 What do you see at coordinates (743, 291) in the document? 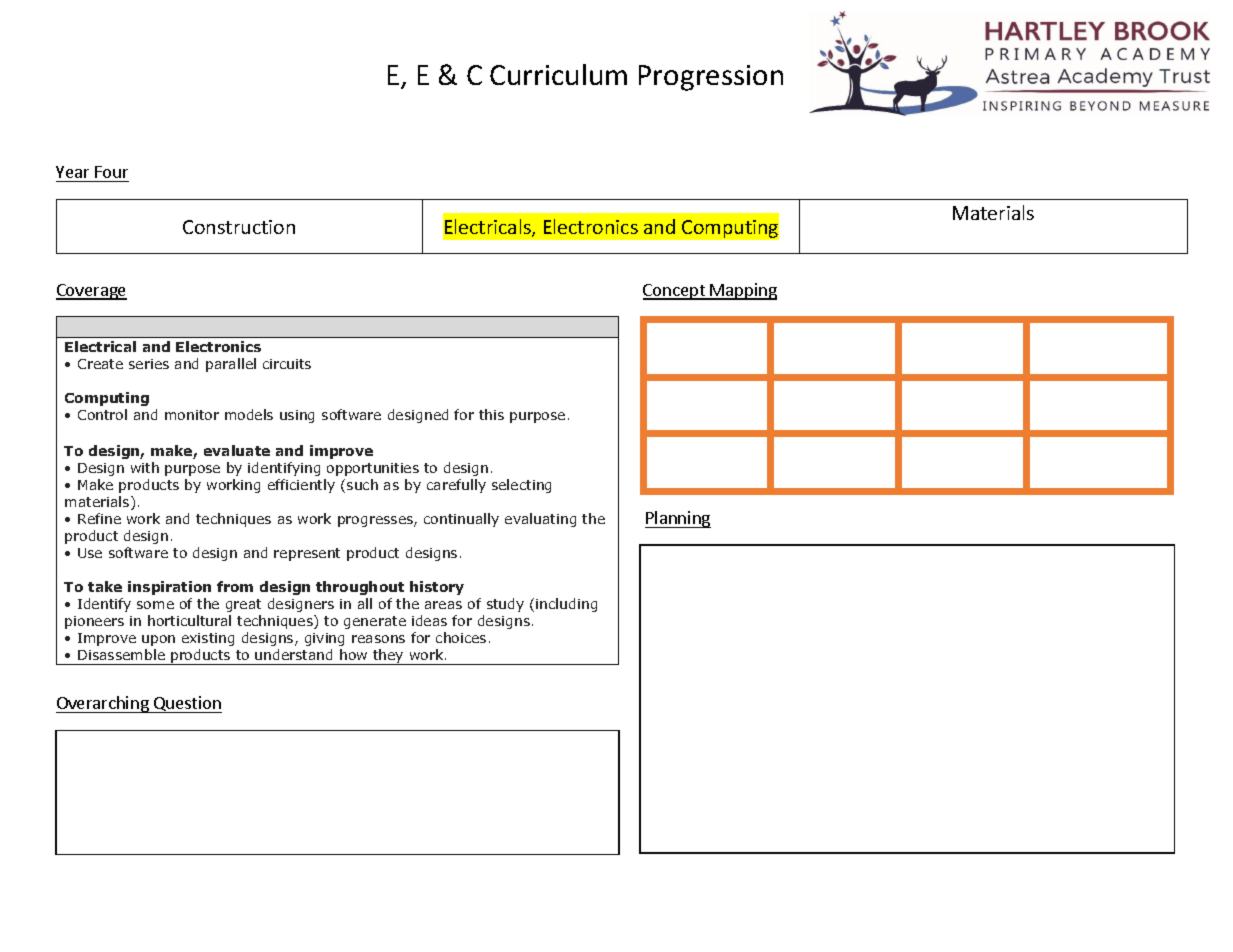
I see `Mapping` at bounding box center [743, 291].
